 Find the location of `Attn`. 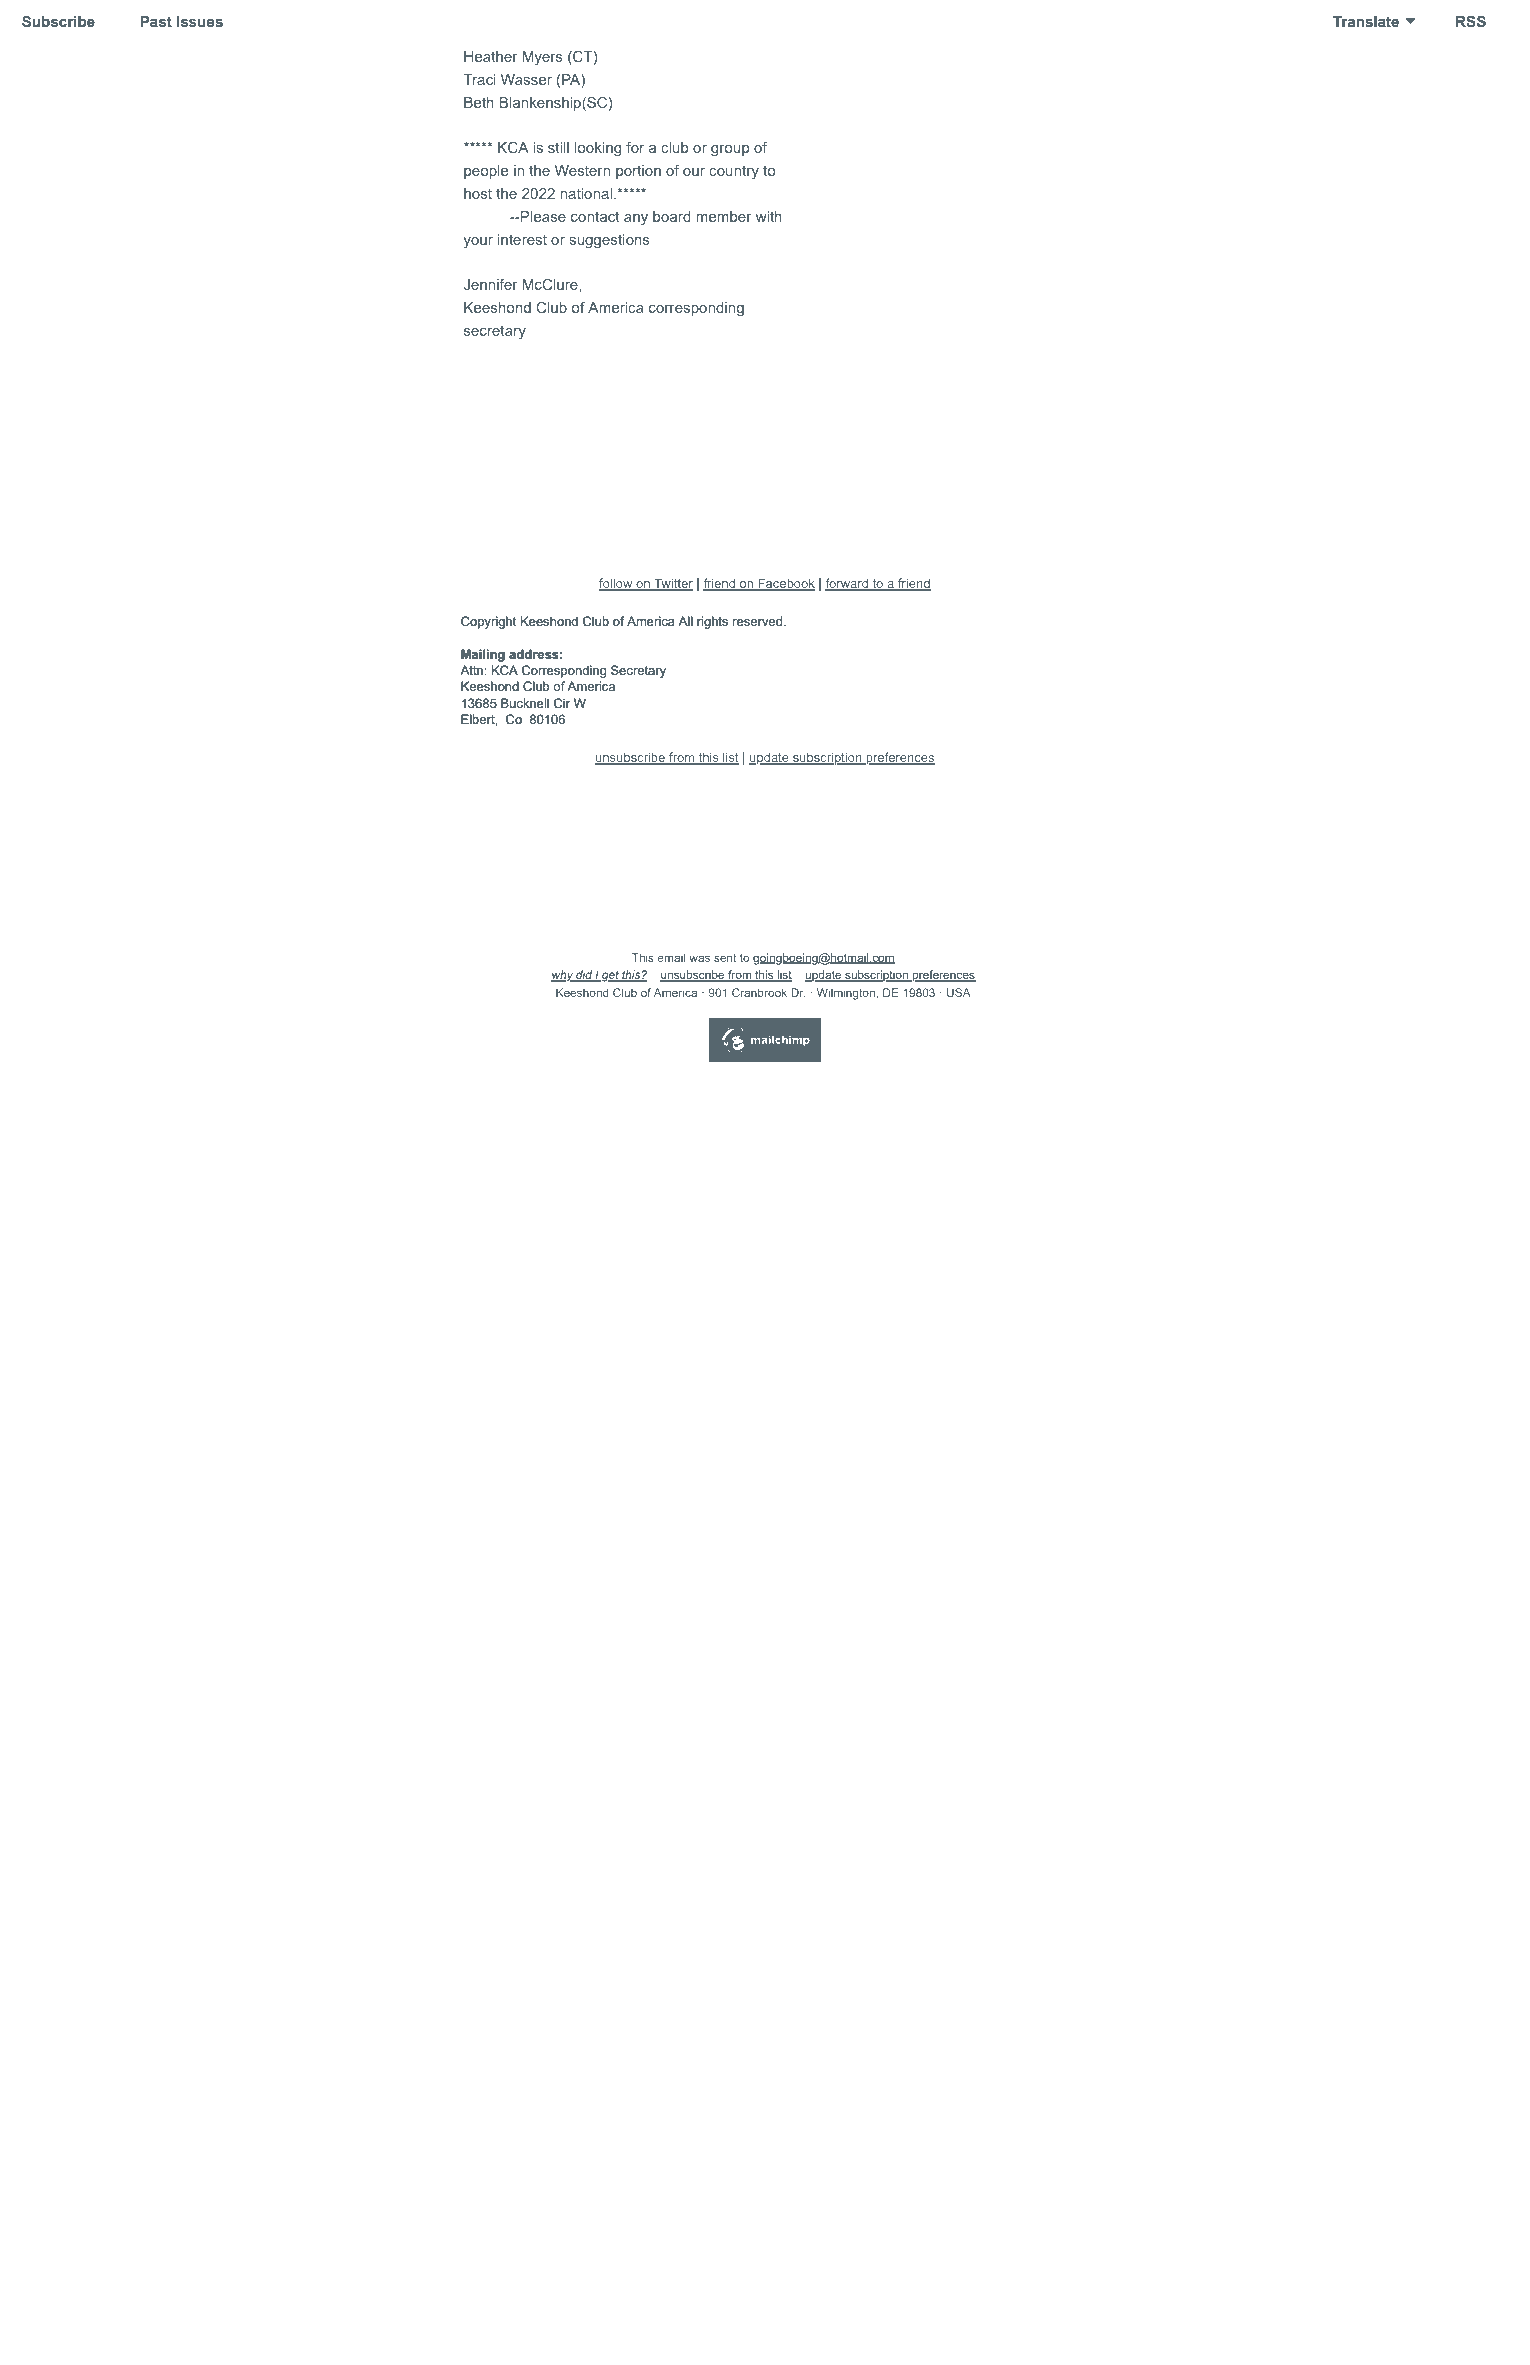

Attn is located at coordinates (472, 670).
